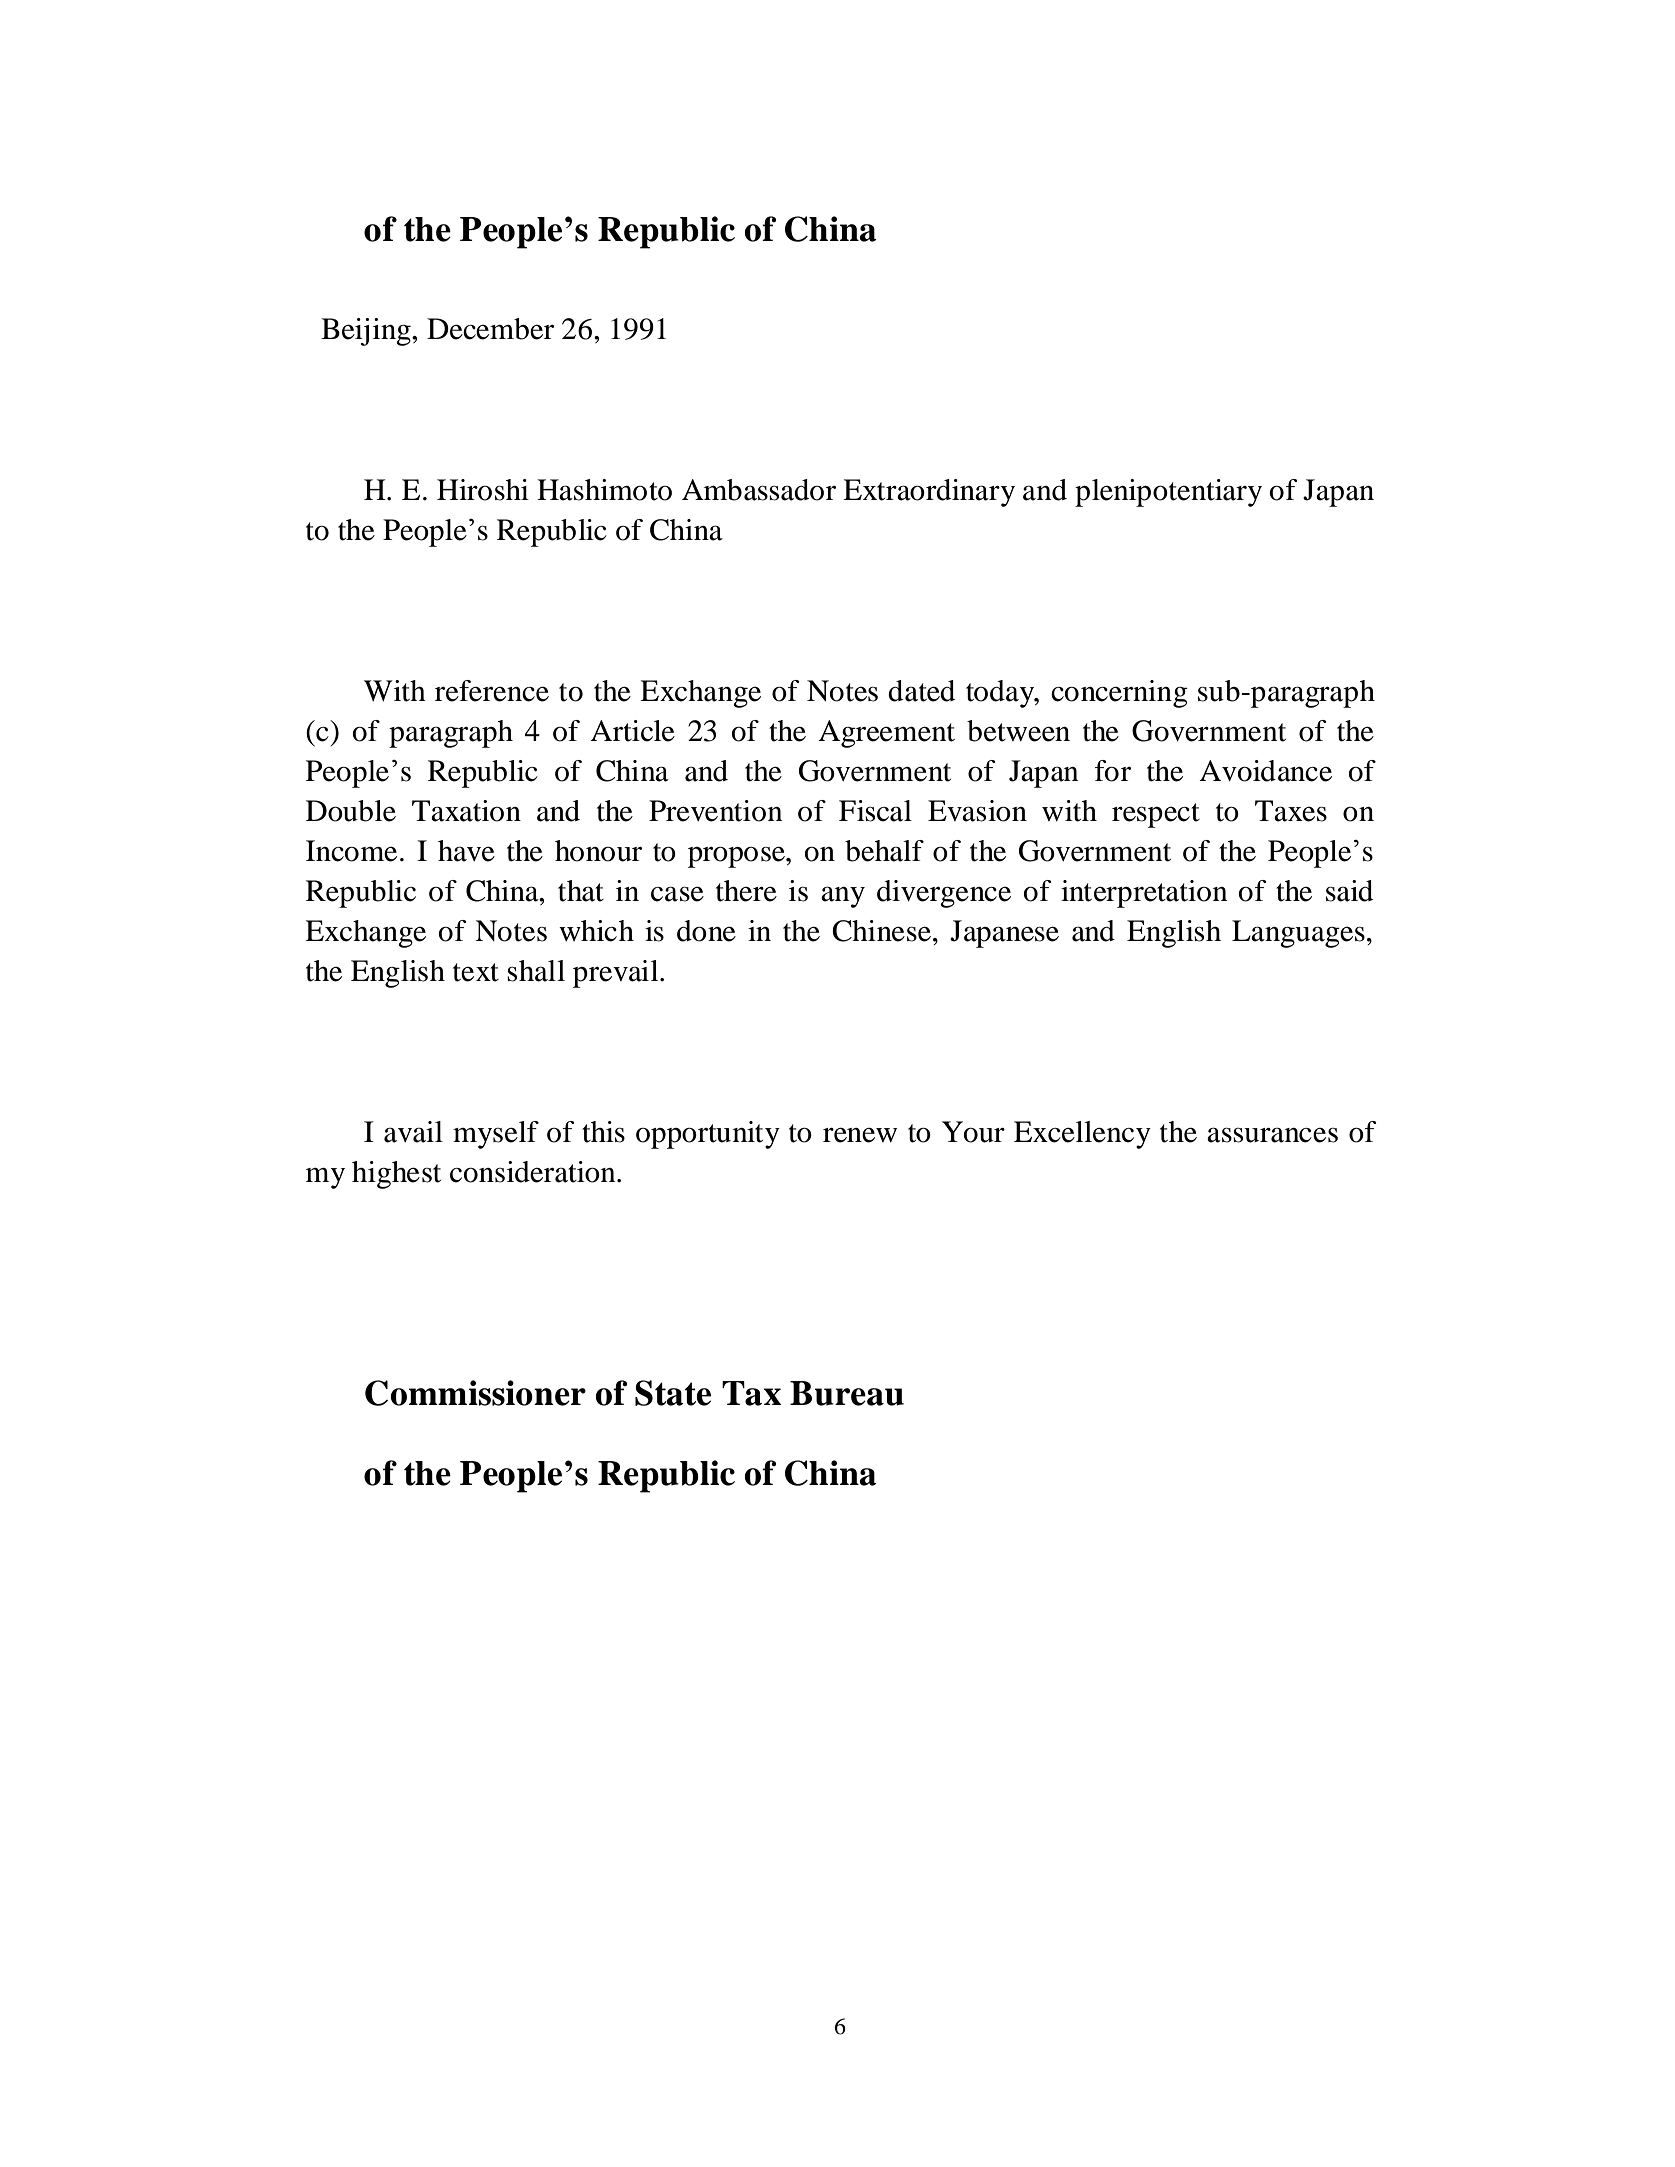  I want to click on Commissioner, so click(475, 1393).
